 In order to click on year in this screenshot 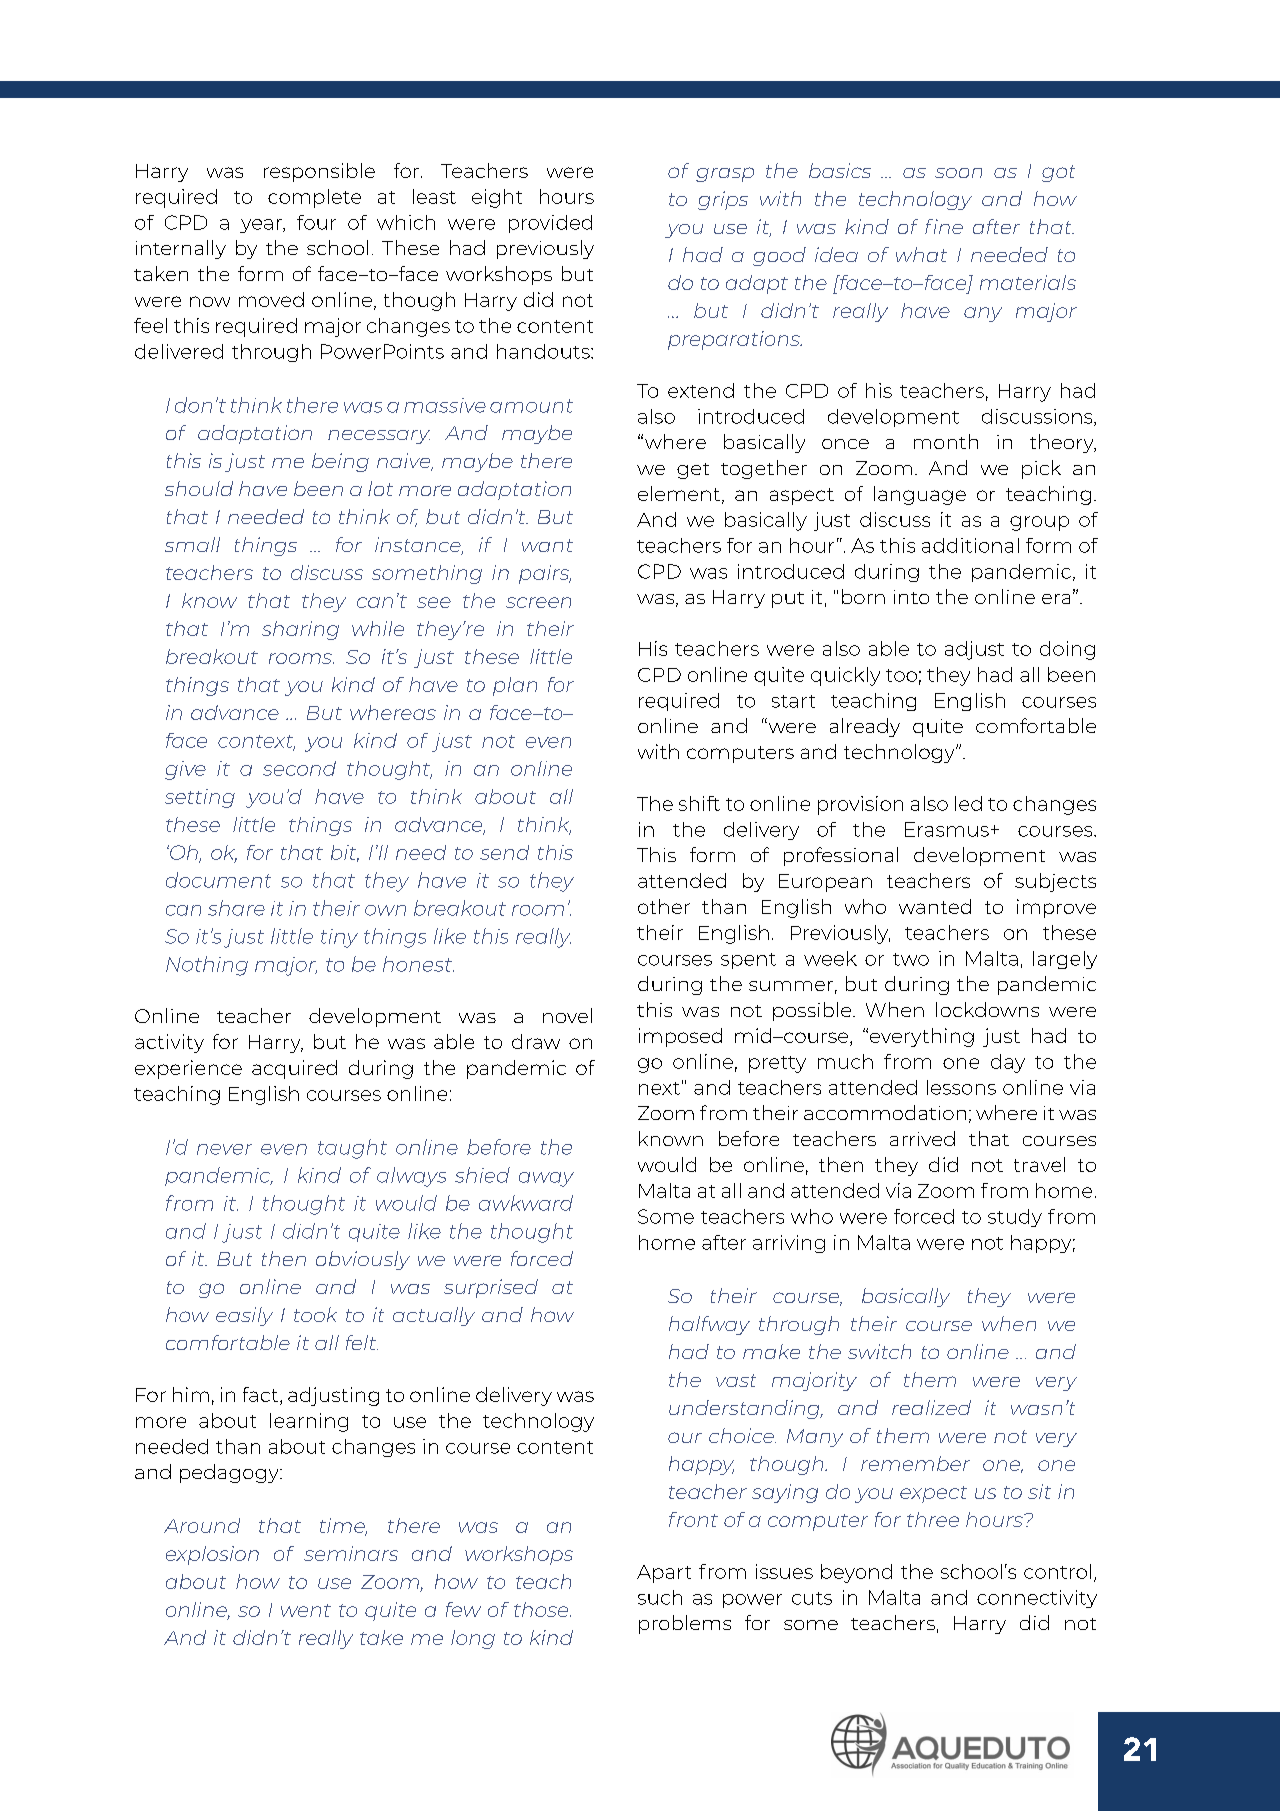, I will do `click(262, 226)`.
